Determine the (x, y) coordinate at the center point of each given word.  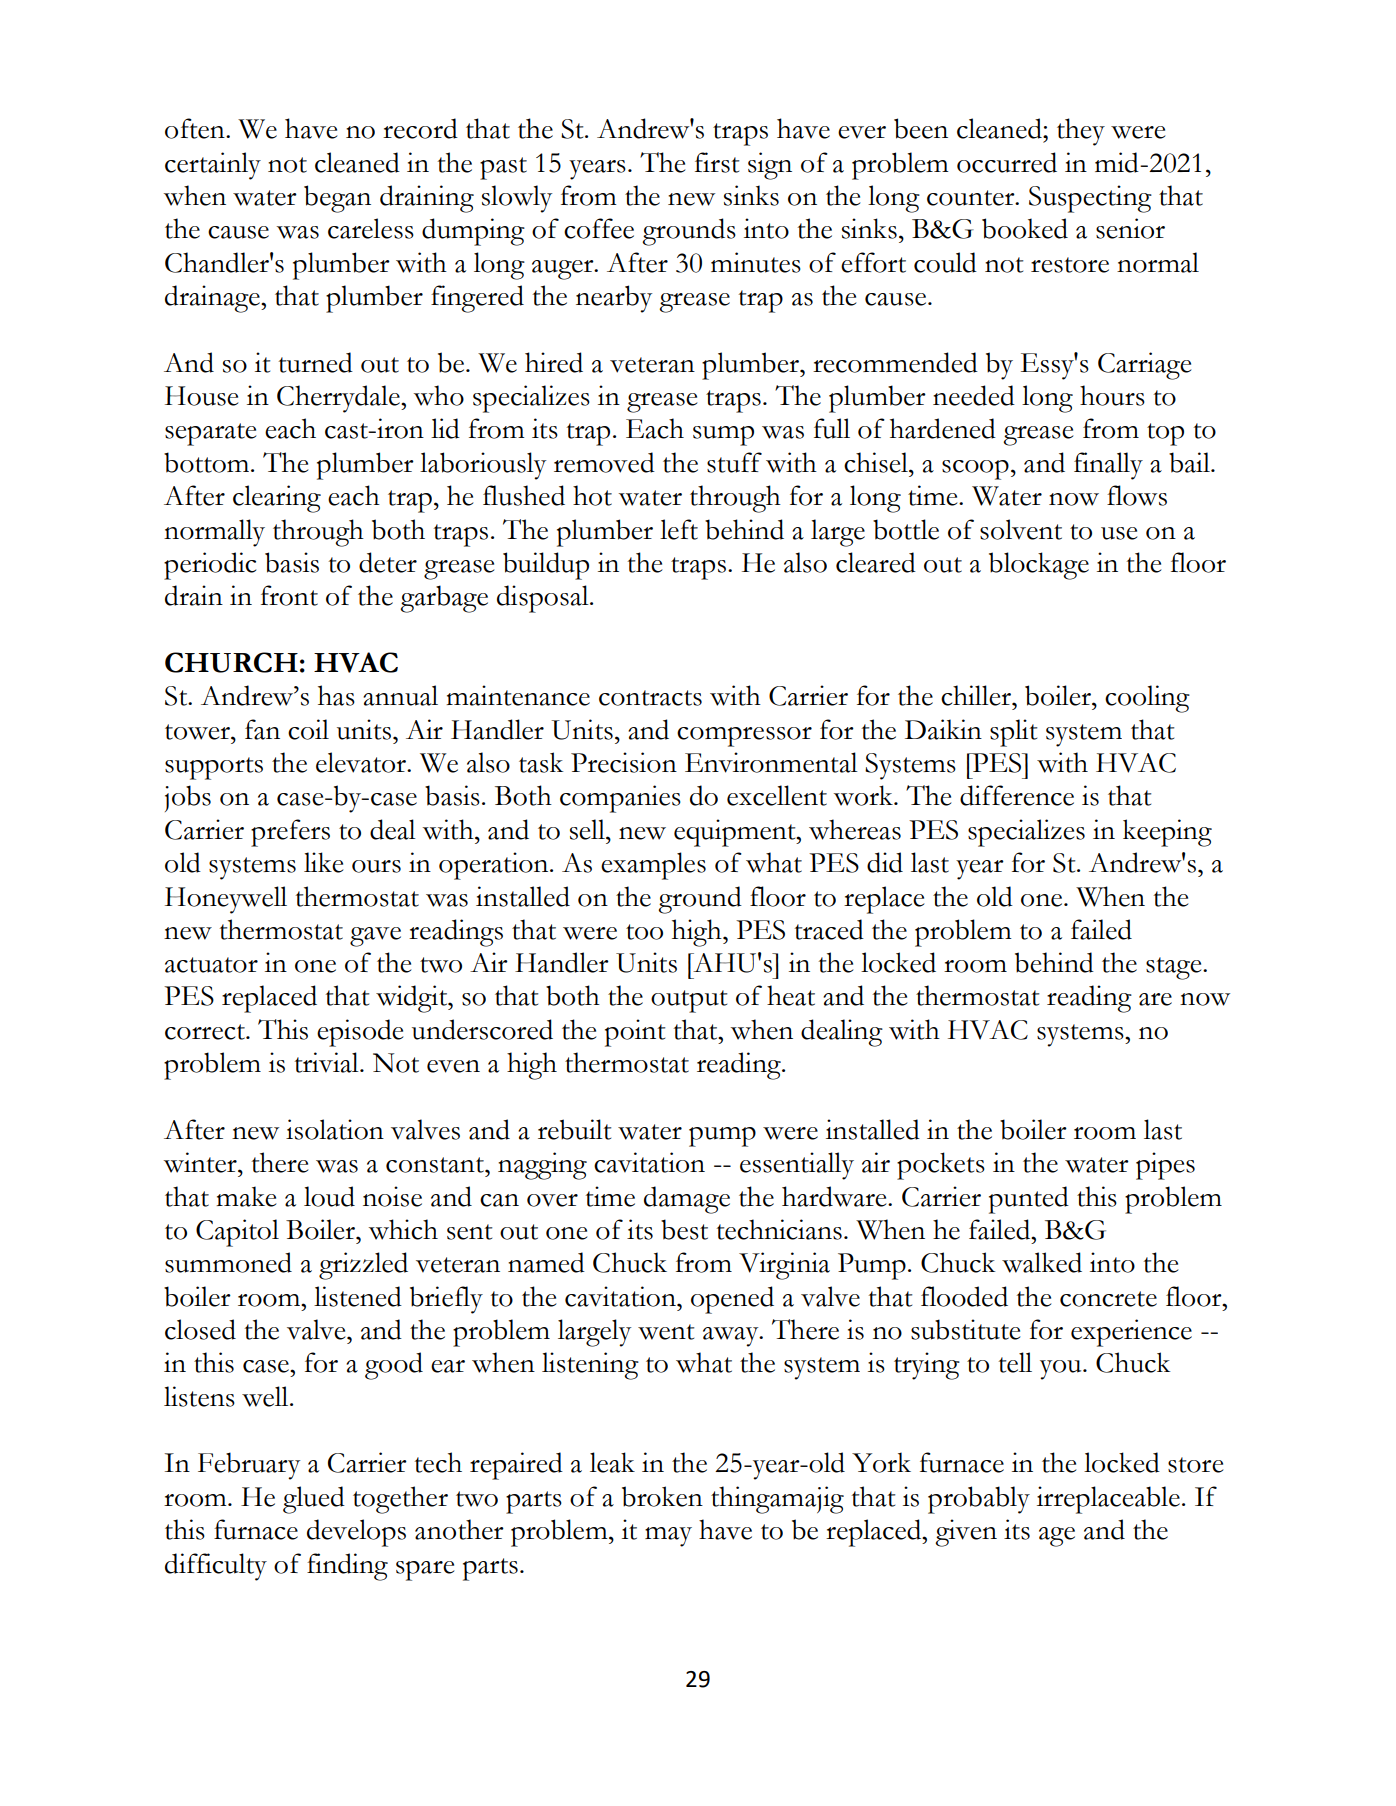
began (337, 199)
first (717, 162)
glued (314, 1500)
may (668, 1537)
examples (653, 866)
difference (1017, 795)
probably (979, 1500)
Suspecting (1090, 199)
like (323, 862)
